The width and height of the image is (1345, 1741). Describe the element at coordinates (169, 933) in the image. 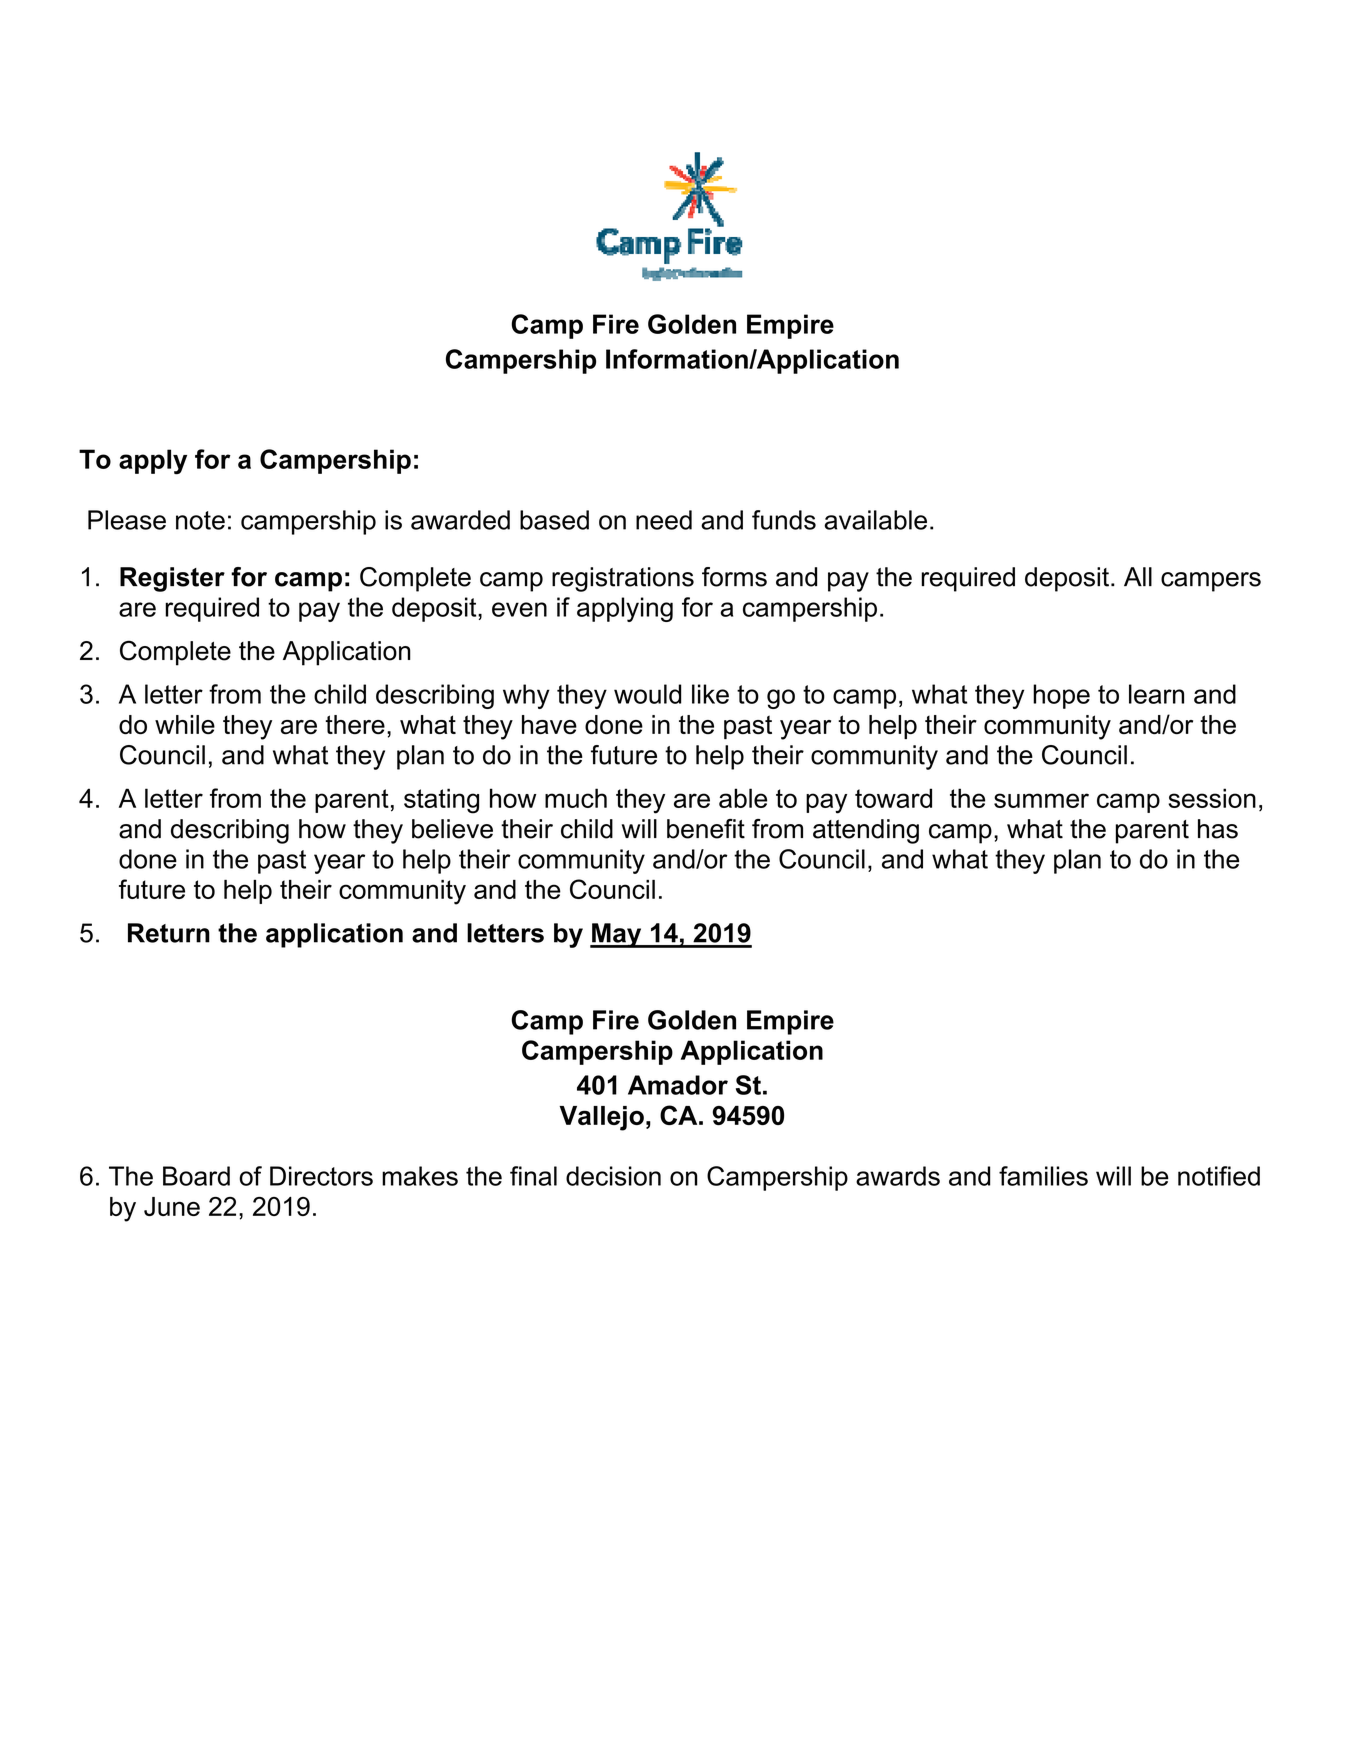

I see `Return` at that location.
